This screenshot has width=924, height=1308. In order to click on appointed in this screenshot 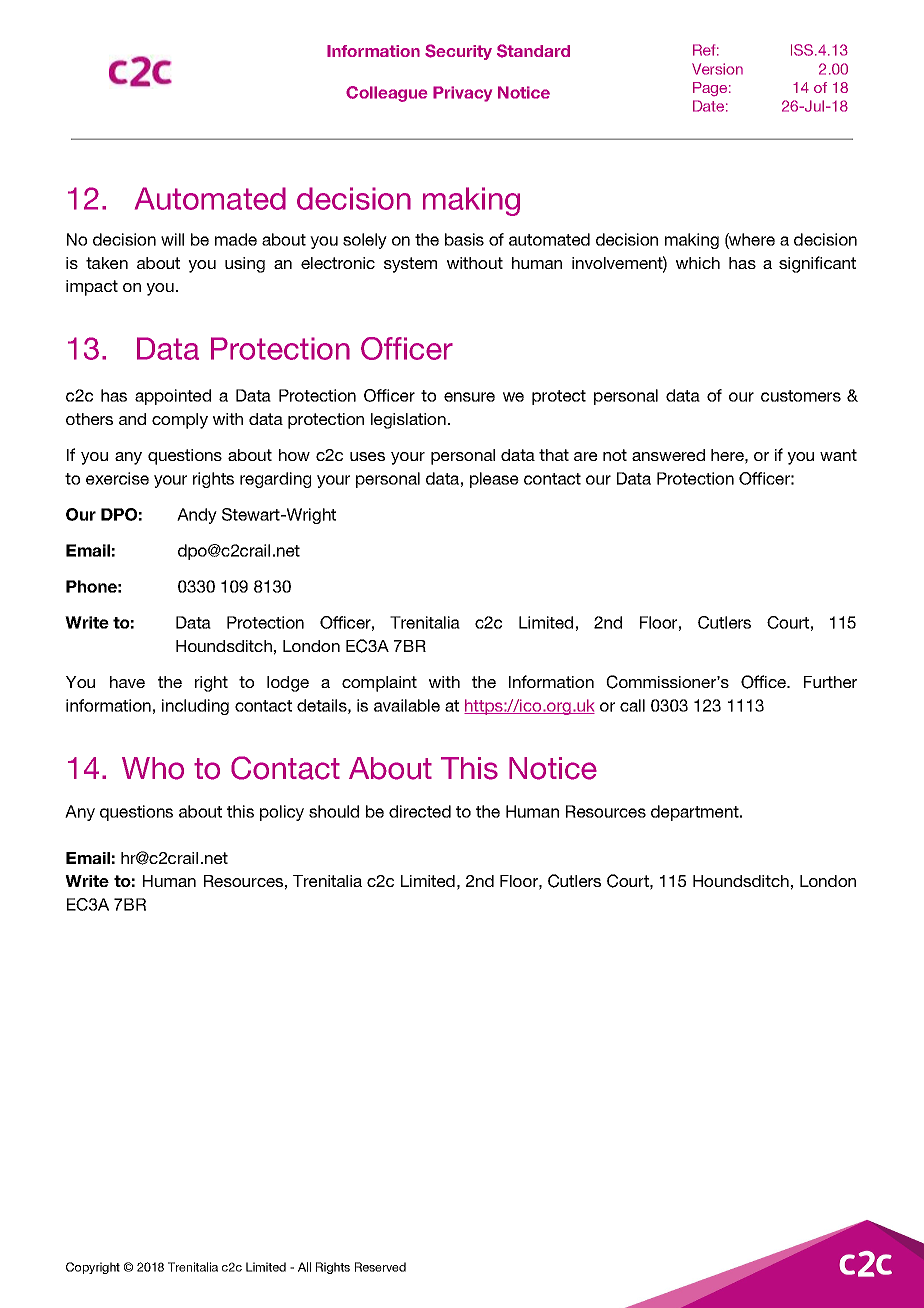, I will do `click(173, 397)`.
